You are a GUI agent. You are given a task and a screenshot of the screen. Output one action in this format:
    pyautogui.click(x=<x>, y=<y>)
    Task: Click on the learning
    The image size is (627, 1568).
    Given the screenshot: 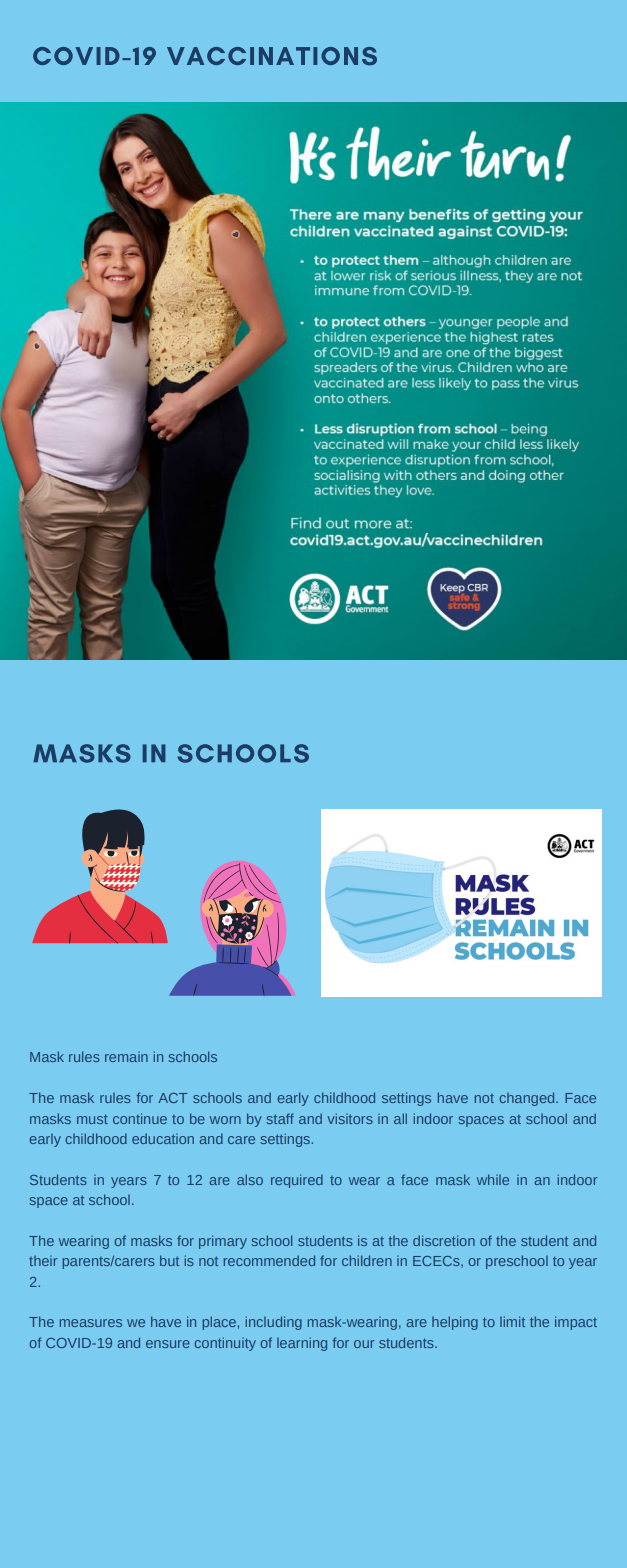 What is the action you would take?
    pyautogui.click(x=302, y=1344)
